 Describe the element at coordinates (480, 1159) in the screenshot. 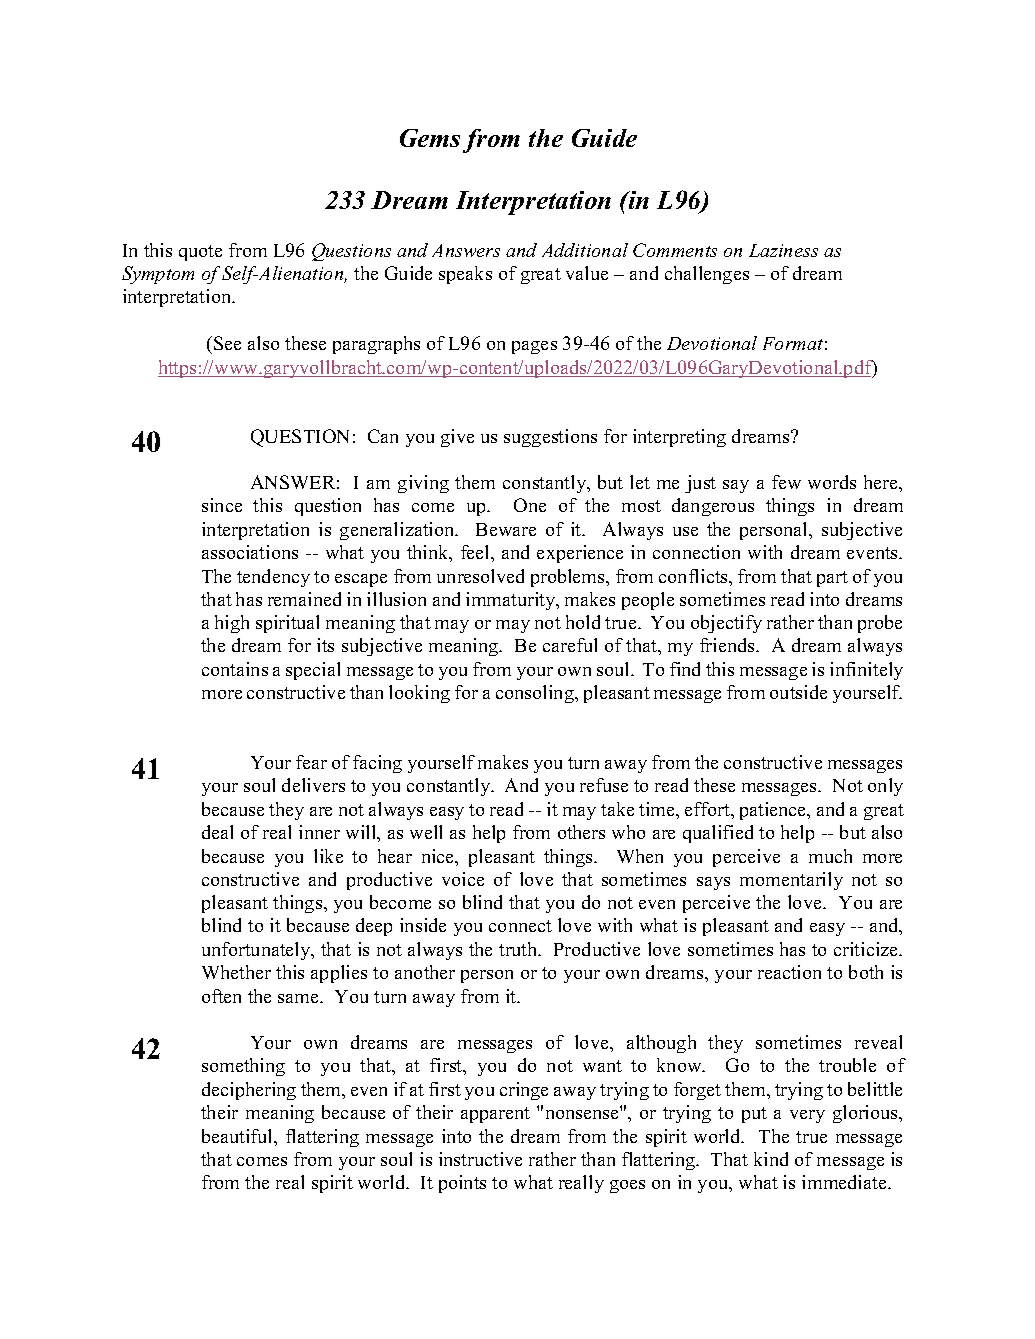

I see `instructive` at that location.
